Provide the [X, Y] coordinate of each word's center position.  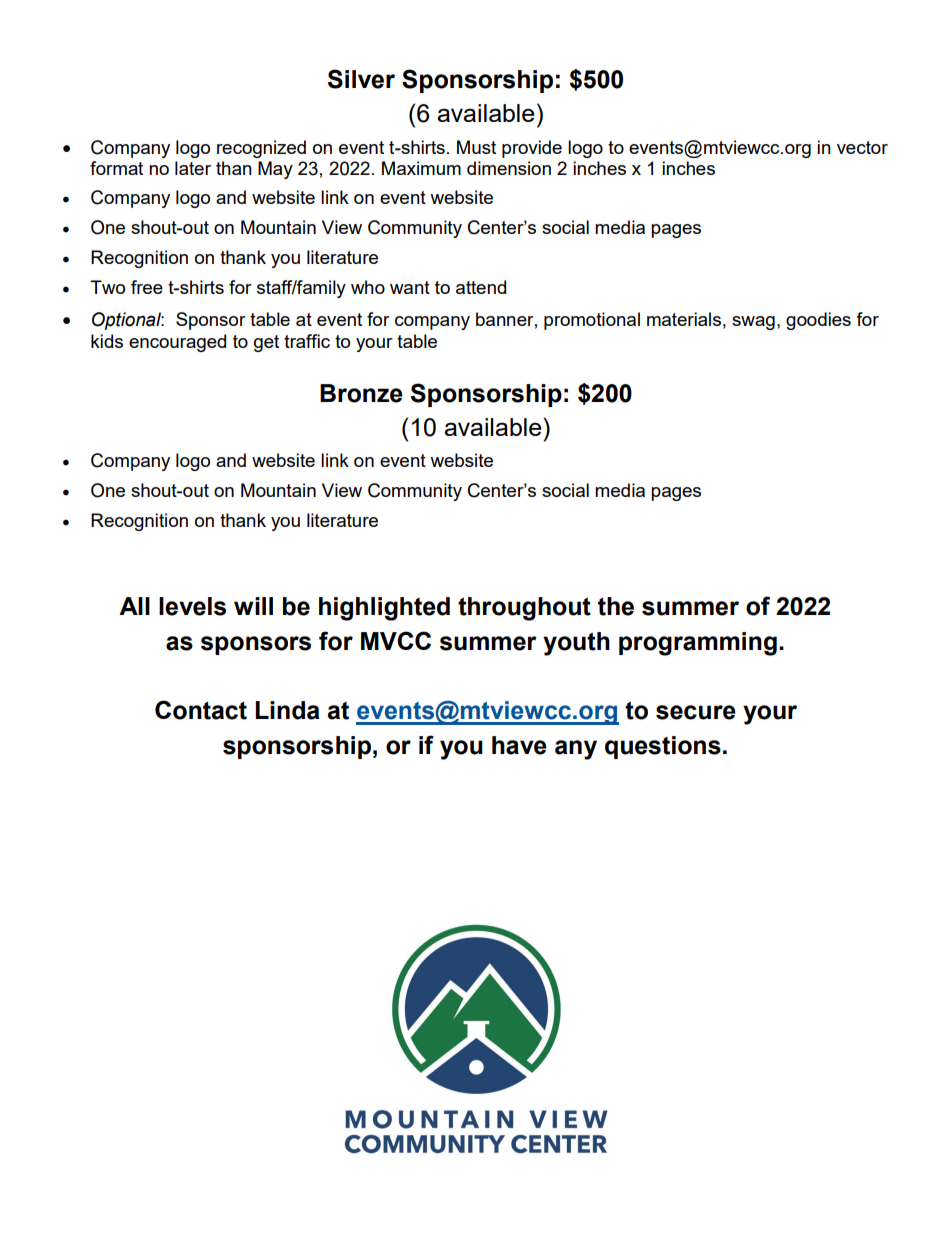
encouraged [177, 343]
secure [696, 712]
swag [753, 323]
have [519, 745]
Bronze [361, 393]
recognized [261, 149]
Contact [201, 710]
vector [862, 147]
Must [476, 147]
